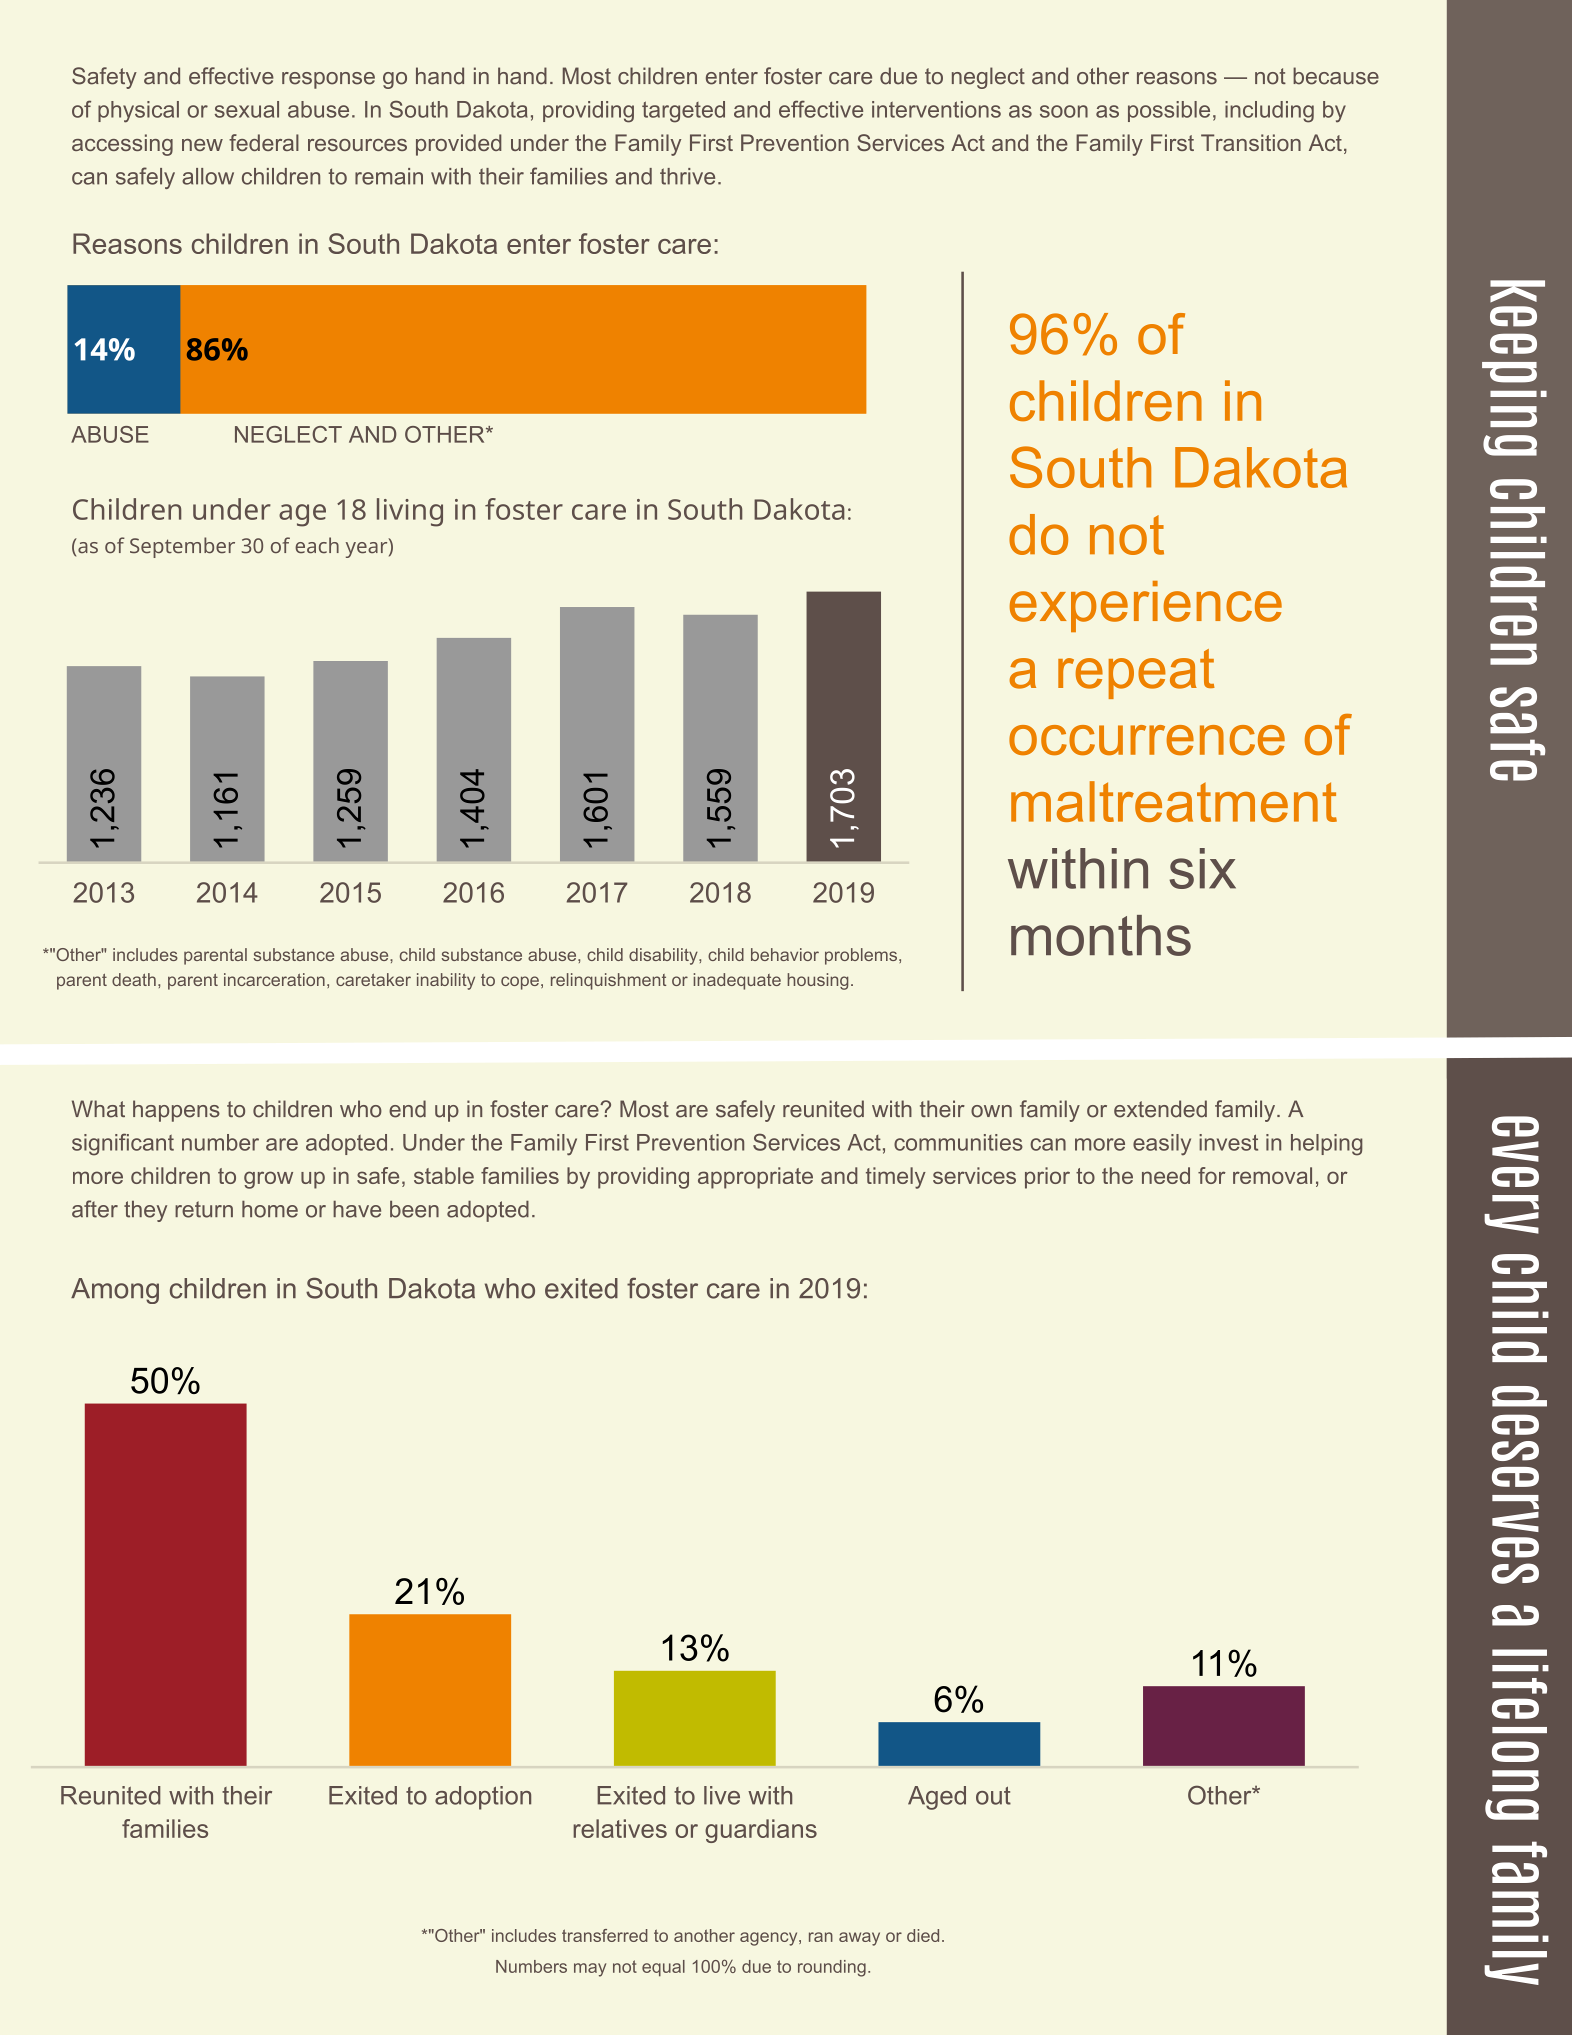 The height and width of the page is (2035, 1572). Describe the element at coordinates (1166, 1175) in the page. I see `need` at that location.
